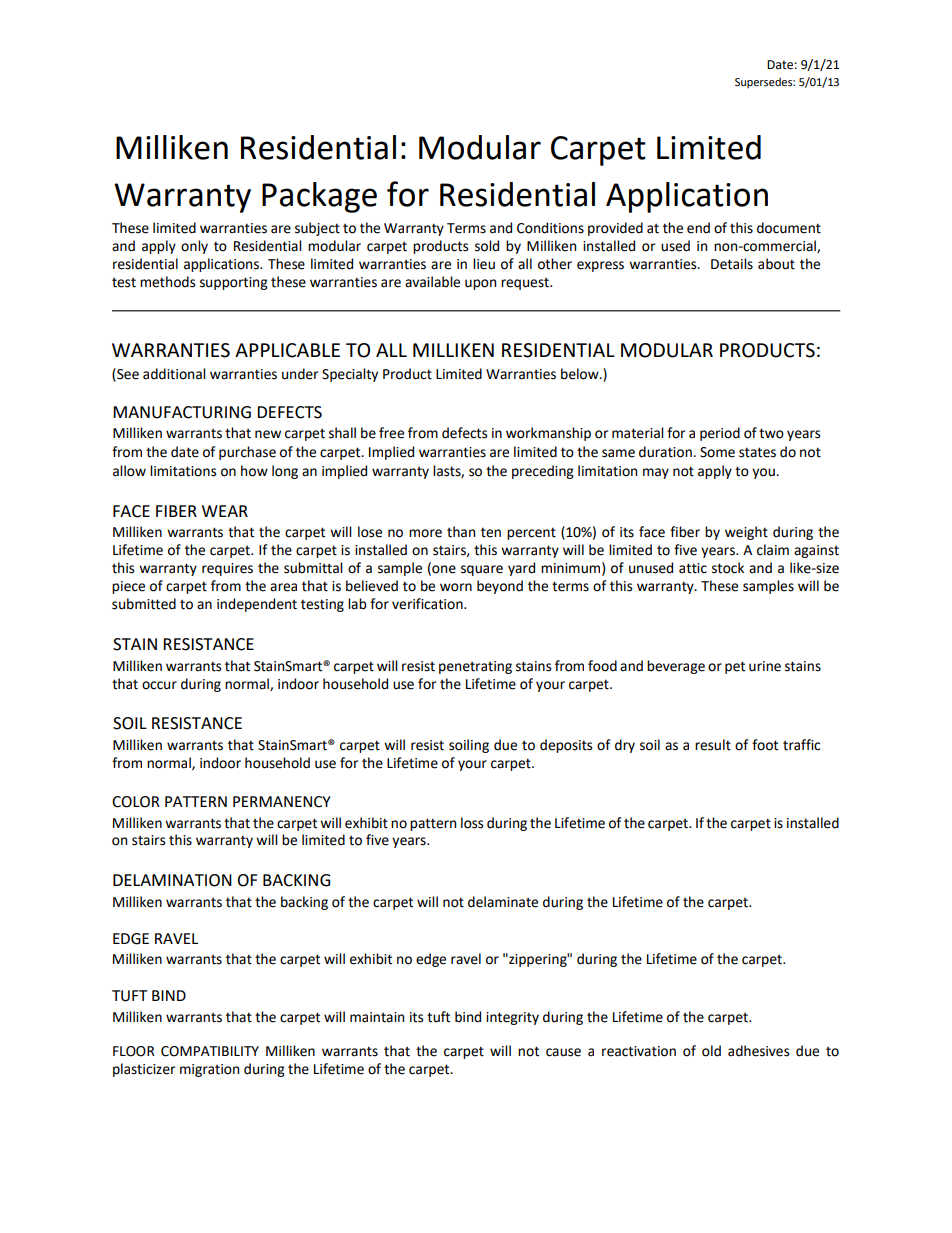 The width and height of the screenshot is (952, 1233). What do you see at coordinates (210, 1051) in the screenshot?
I see `COMPATIBILITY` at bounding box center [210, 1051].
